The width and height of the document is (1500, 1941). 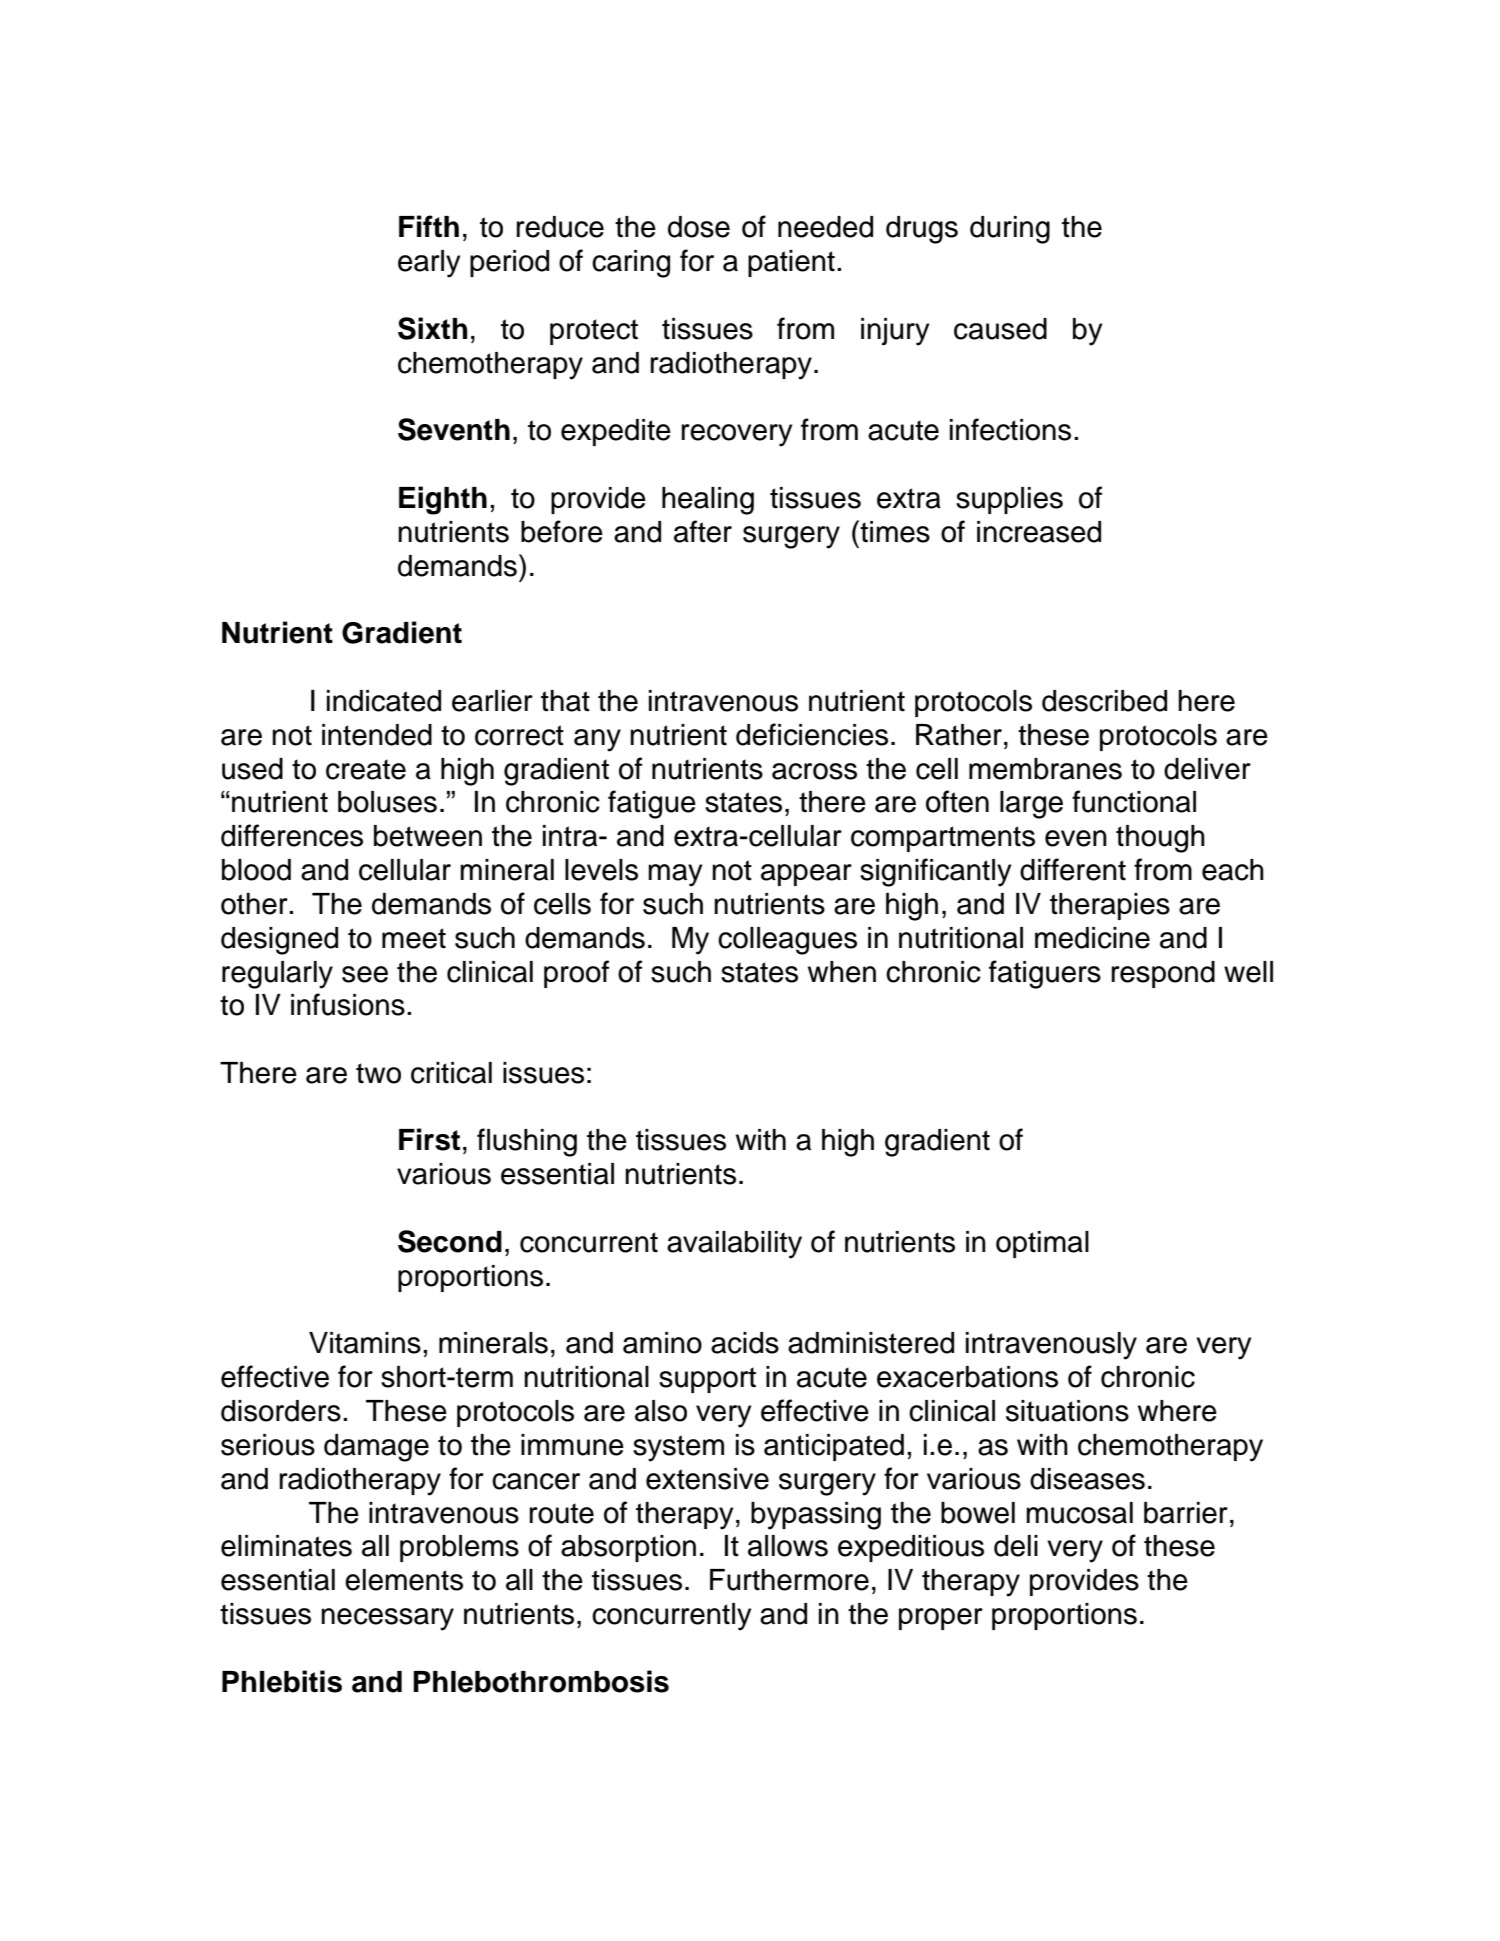 What do you see at coordinates (734, 1245) in the document?
I see `availability` at bounding box center [734, 1245].
